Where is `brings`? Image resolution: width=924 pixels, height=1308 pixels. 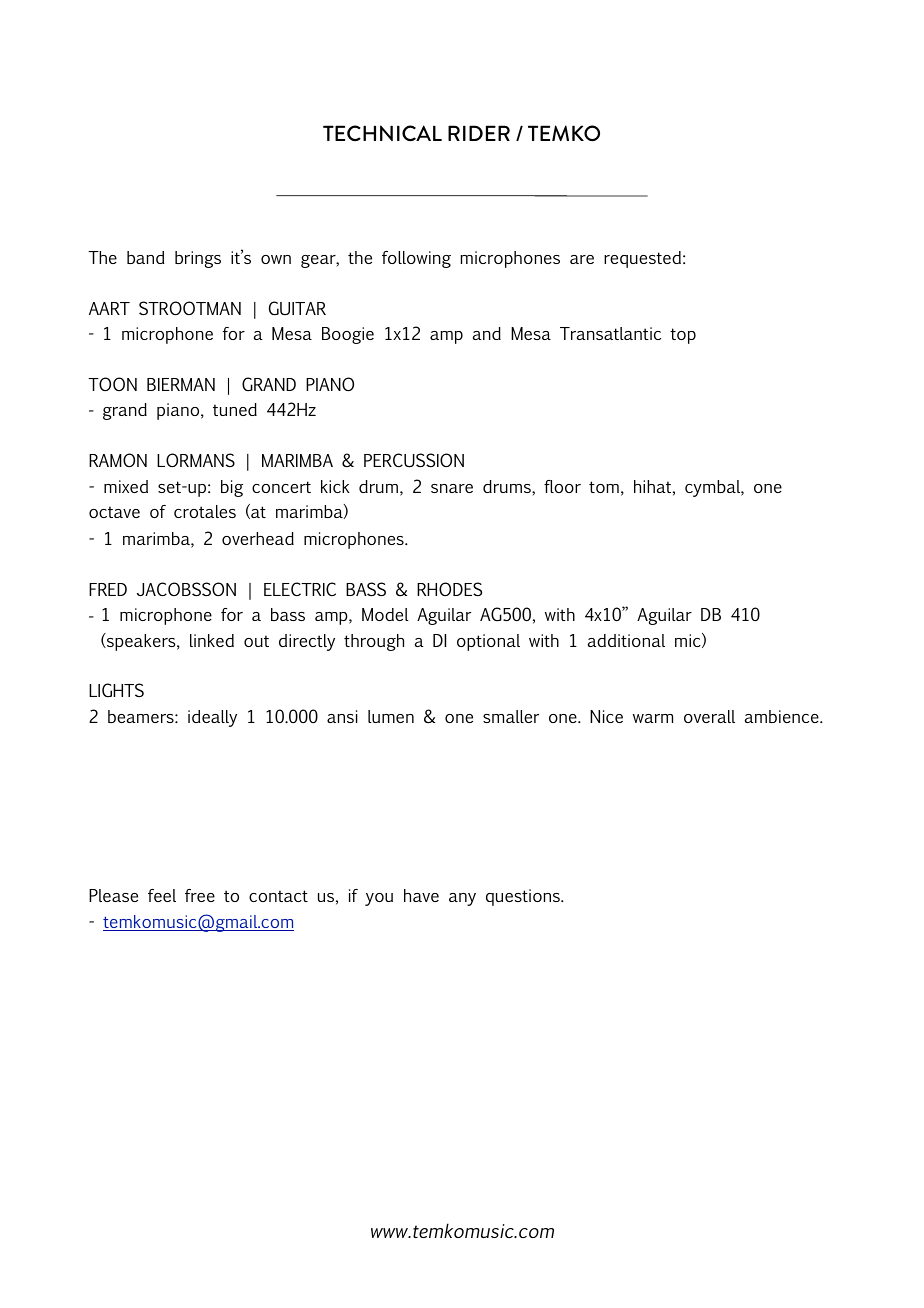
brings is located at coordinates (198, 259).
